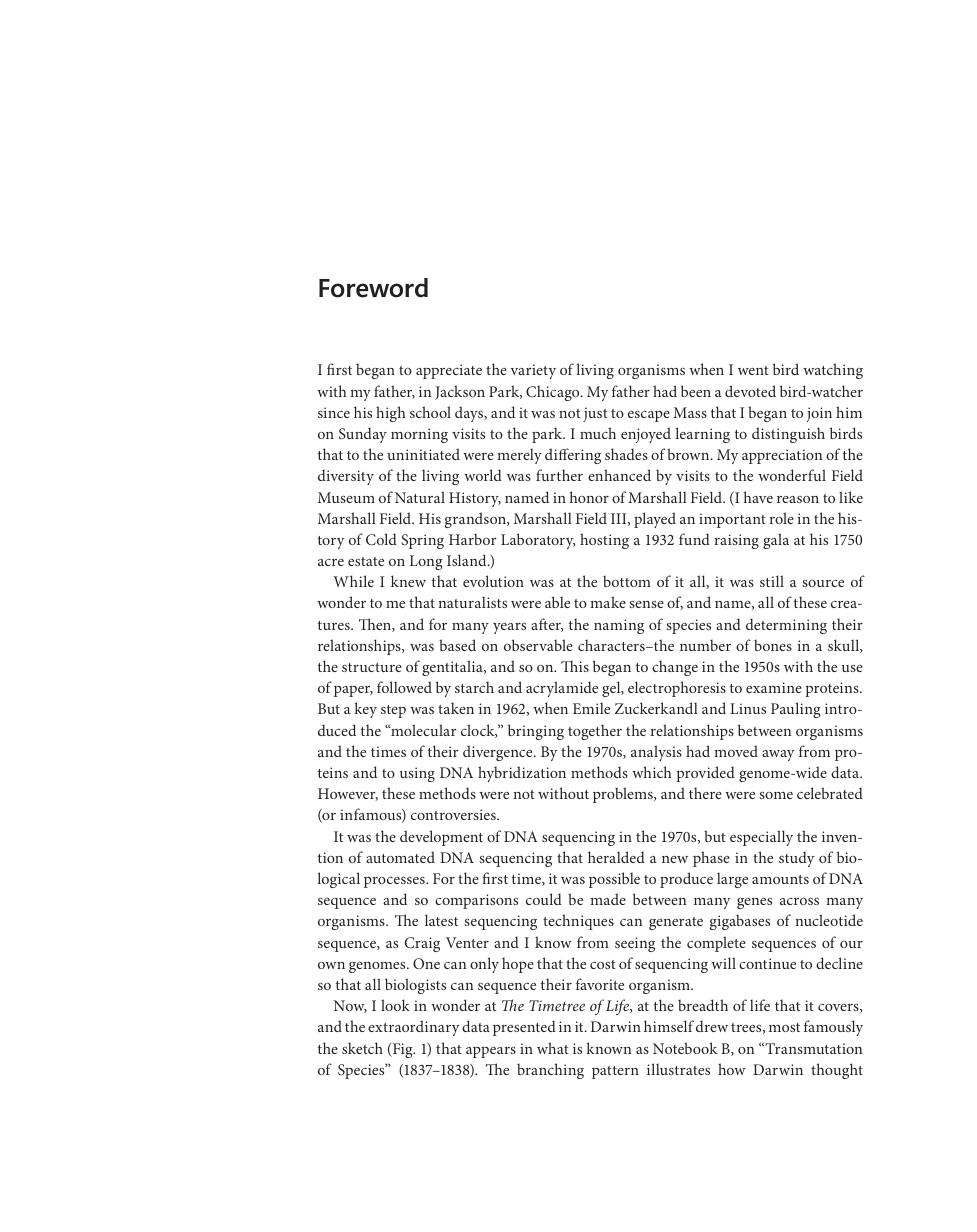  What do you see at coordinates (562, 689) in the screenshot?
I see `acrylamide` at bounding box center [562, 689].
